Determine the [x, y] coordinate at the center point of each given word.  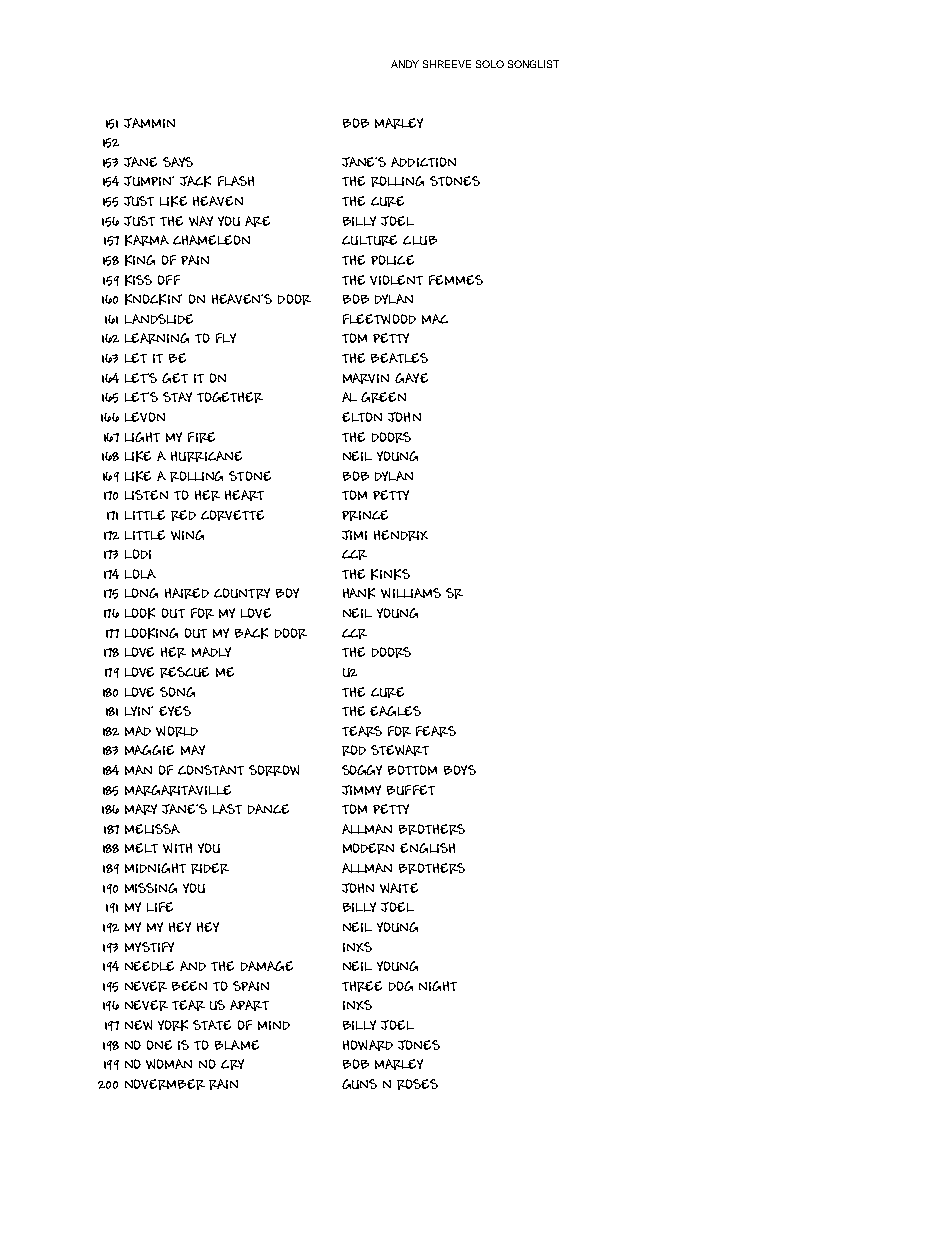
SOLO [490, 64]
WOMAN [169, 1064]
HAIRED [187, 593]
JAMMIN [149, 123]
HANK [359, 593]
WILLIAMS [411, 593]
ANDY [405, 64]
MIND [274, 1025]
